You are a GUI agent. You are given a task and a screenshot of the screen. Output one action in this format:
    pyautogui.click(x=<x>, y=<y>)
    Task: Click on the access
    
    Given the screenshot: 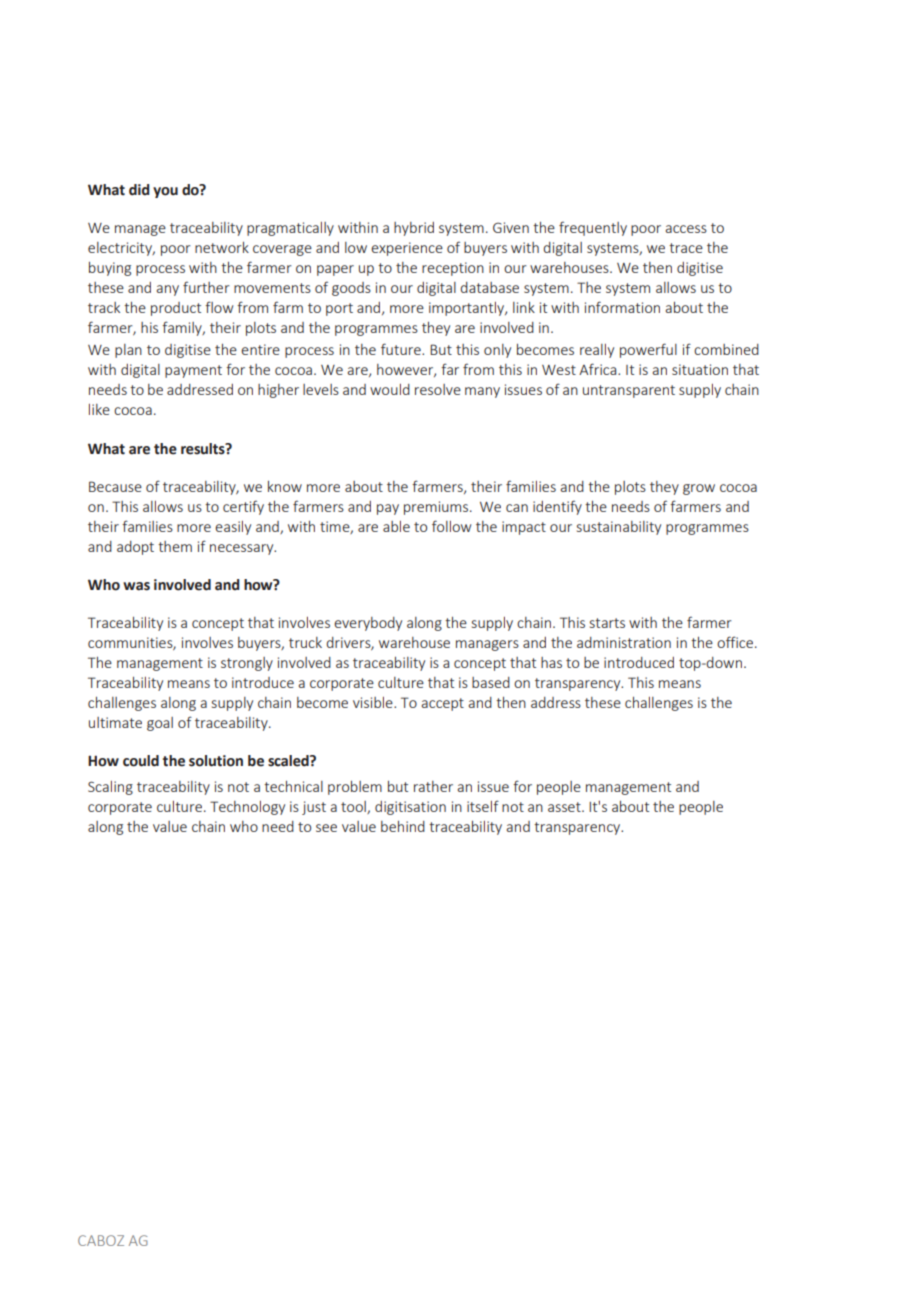 What is the action you would take?
    pyautogui.click(x=686, y=229)
